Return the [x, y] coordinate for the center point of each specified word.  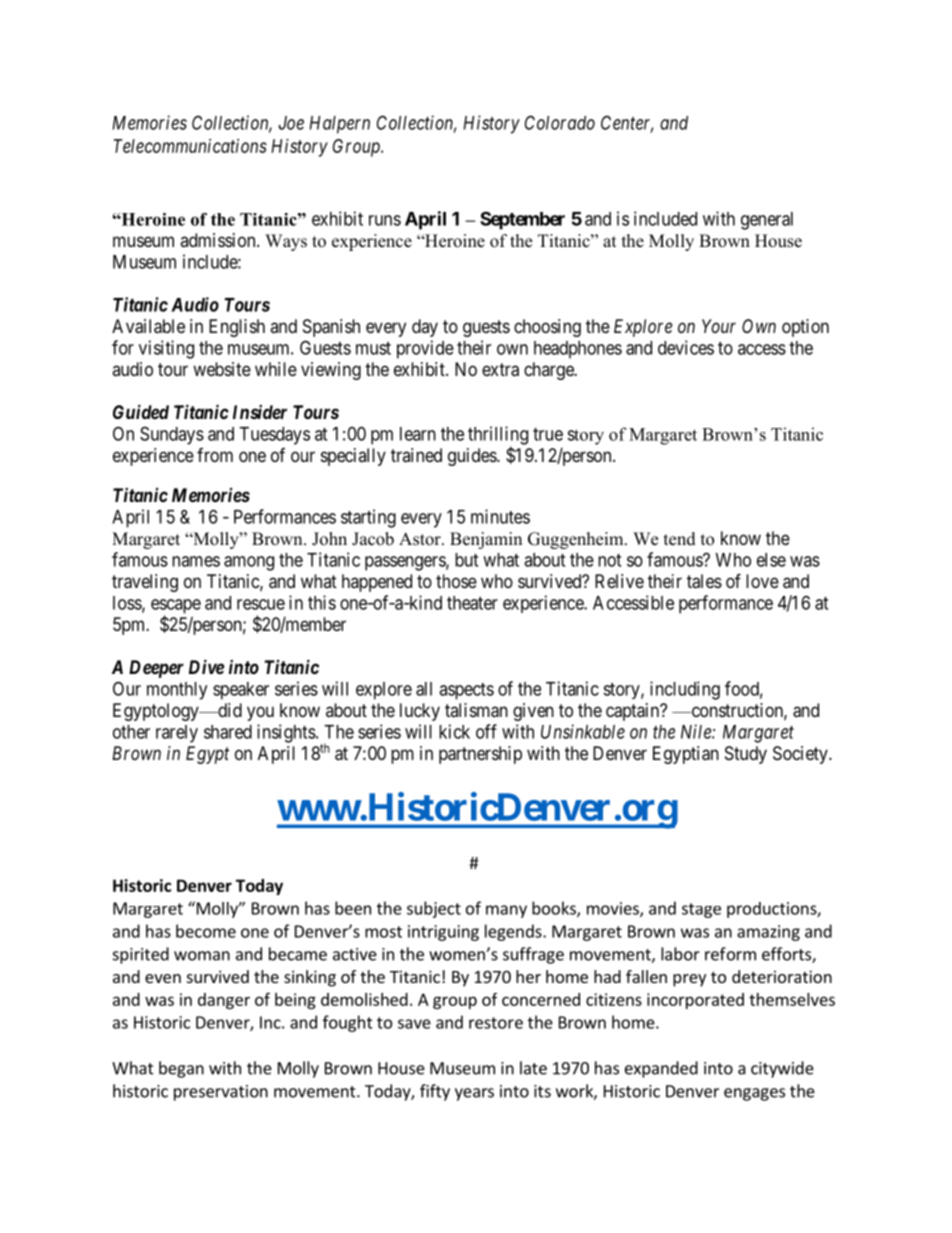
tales [704, 581]
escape [176, 607]
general [767, 221]
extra [500, 370]
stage [701, 910]
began [181, 1069]
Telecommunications [190, 146]
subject [434, 909]
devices [686, 347]
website [222, 369]
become [206, 931]
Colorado [560, 122]
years [474, 1094]
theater [472, 603]
